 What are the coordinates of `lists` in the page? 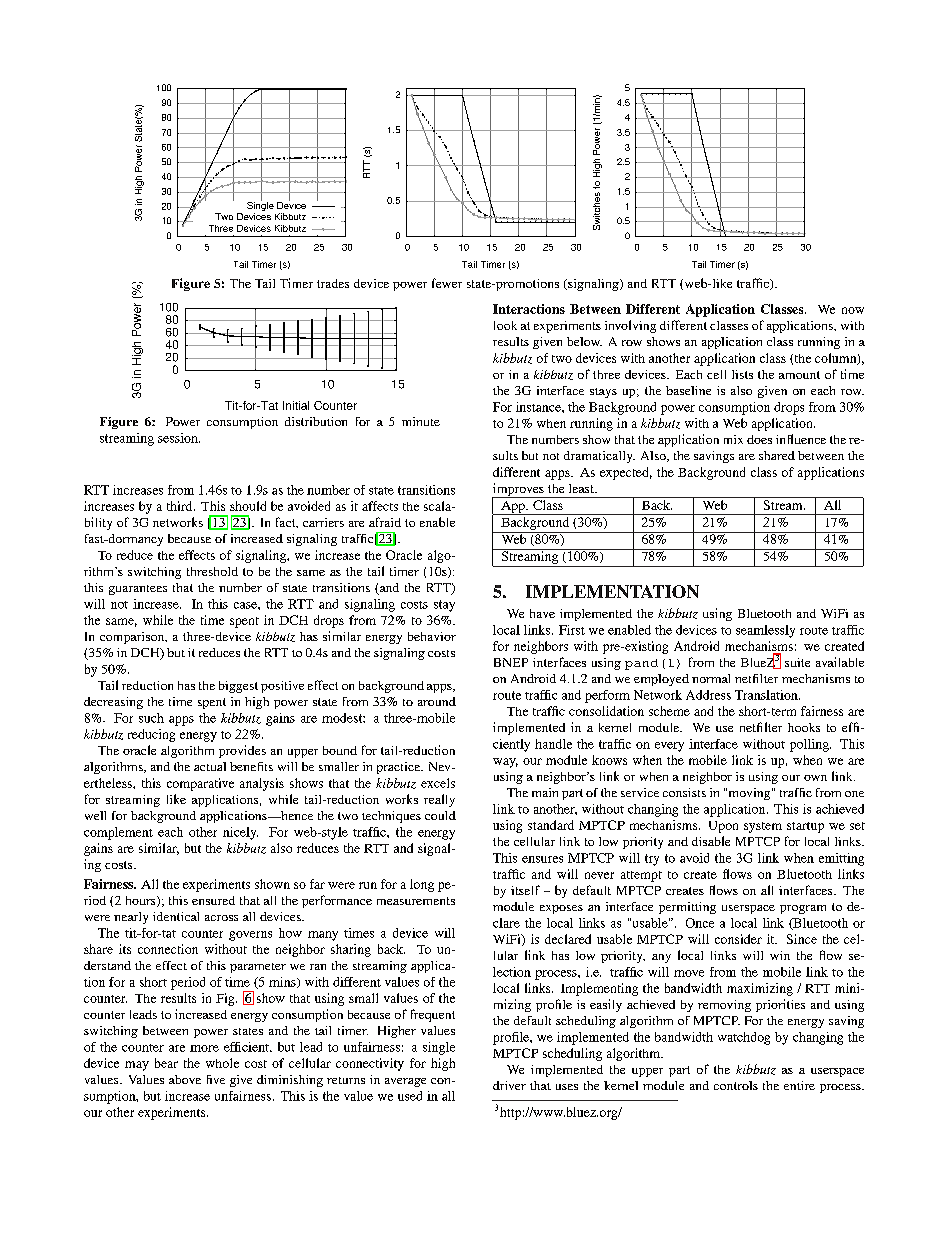 It's located at (742, 374).
